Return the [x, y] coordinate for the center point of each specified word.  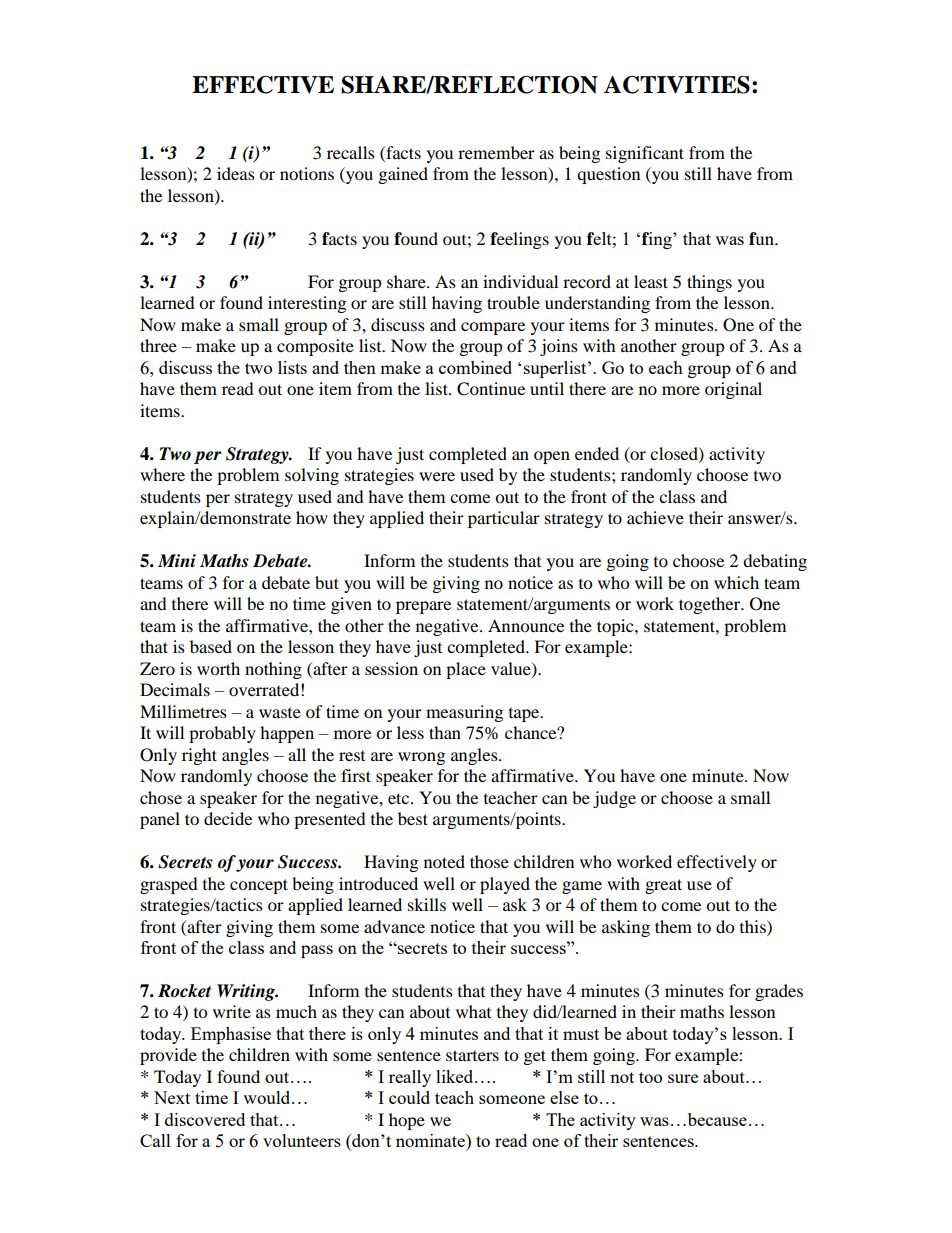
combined [475, 367]
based [211, 646]
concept [259, 886]
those [489, 861]
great [663, 886]
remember [496, 152]
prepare [423, 607]
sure [683, 1078]
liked [456, 1076]
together [711, 605]
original [733, 390]
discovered [205, 1119]
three [158, 345]
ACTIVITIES [677, 85]
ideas [236, 173]
